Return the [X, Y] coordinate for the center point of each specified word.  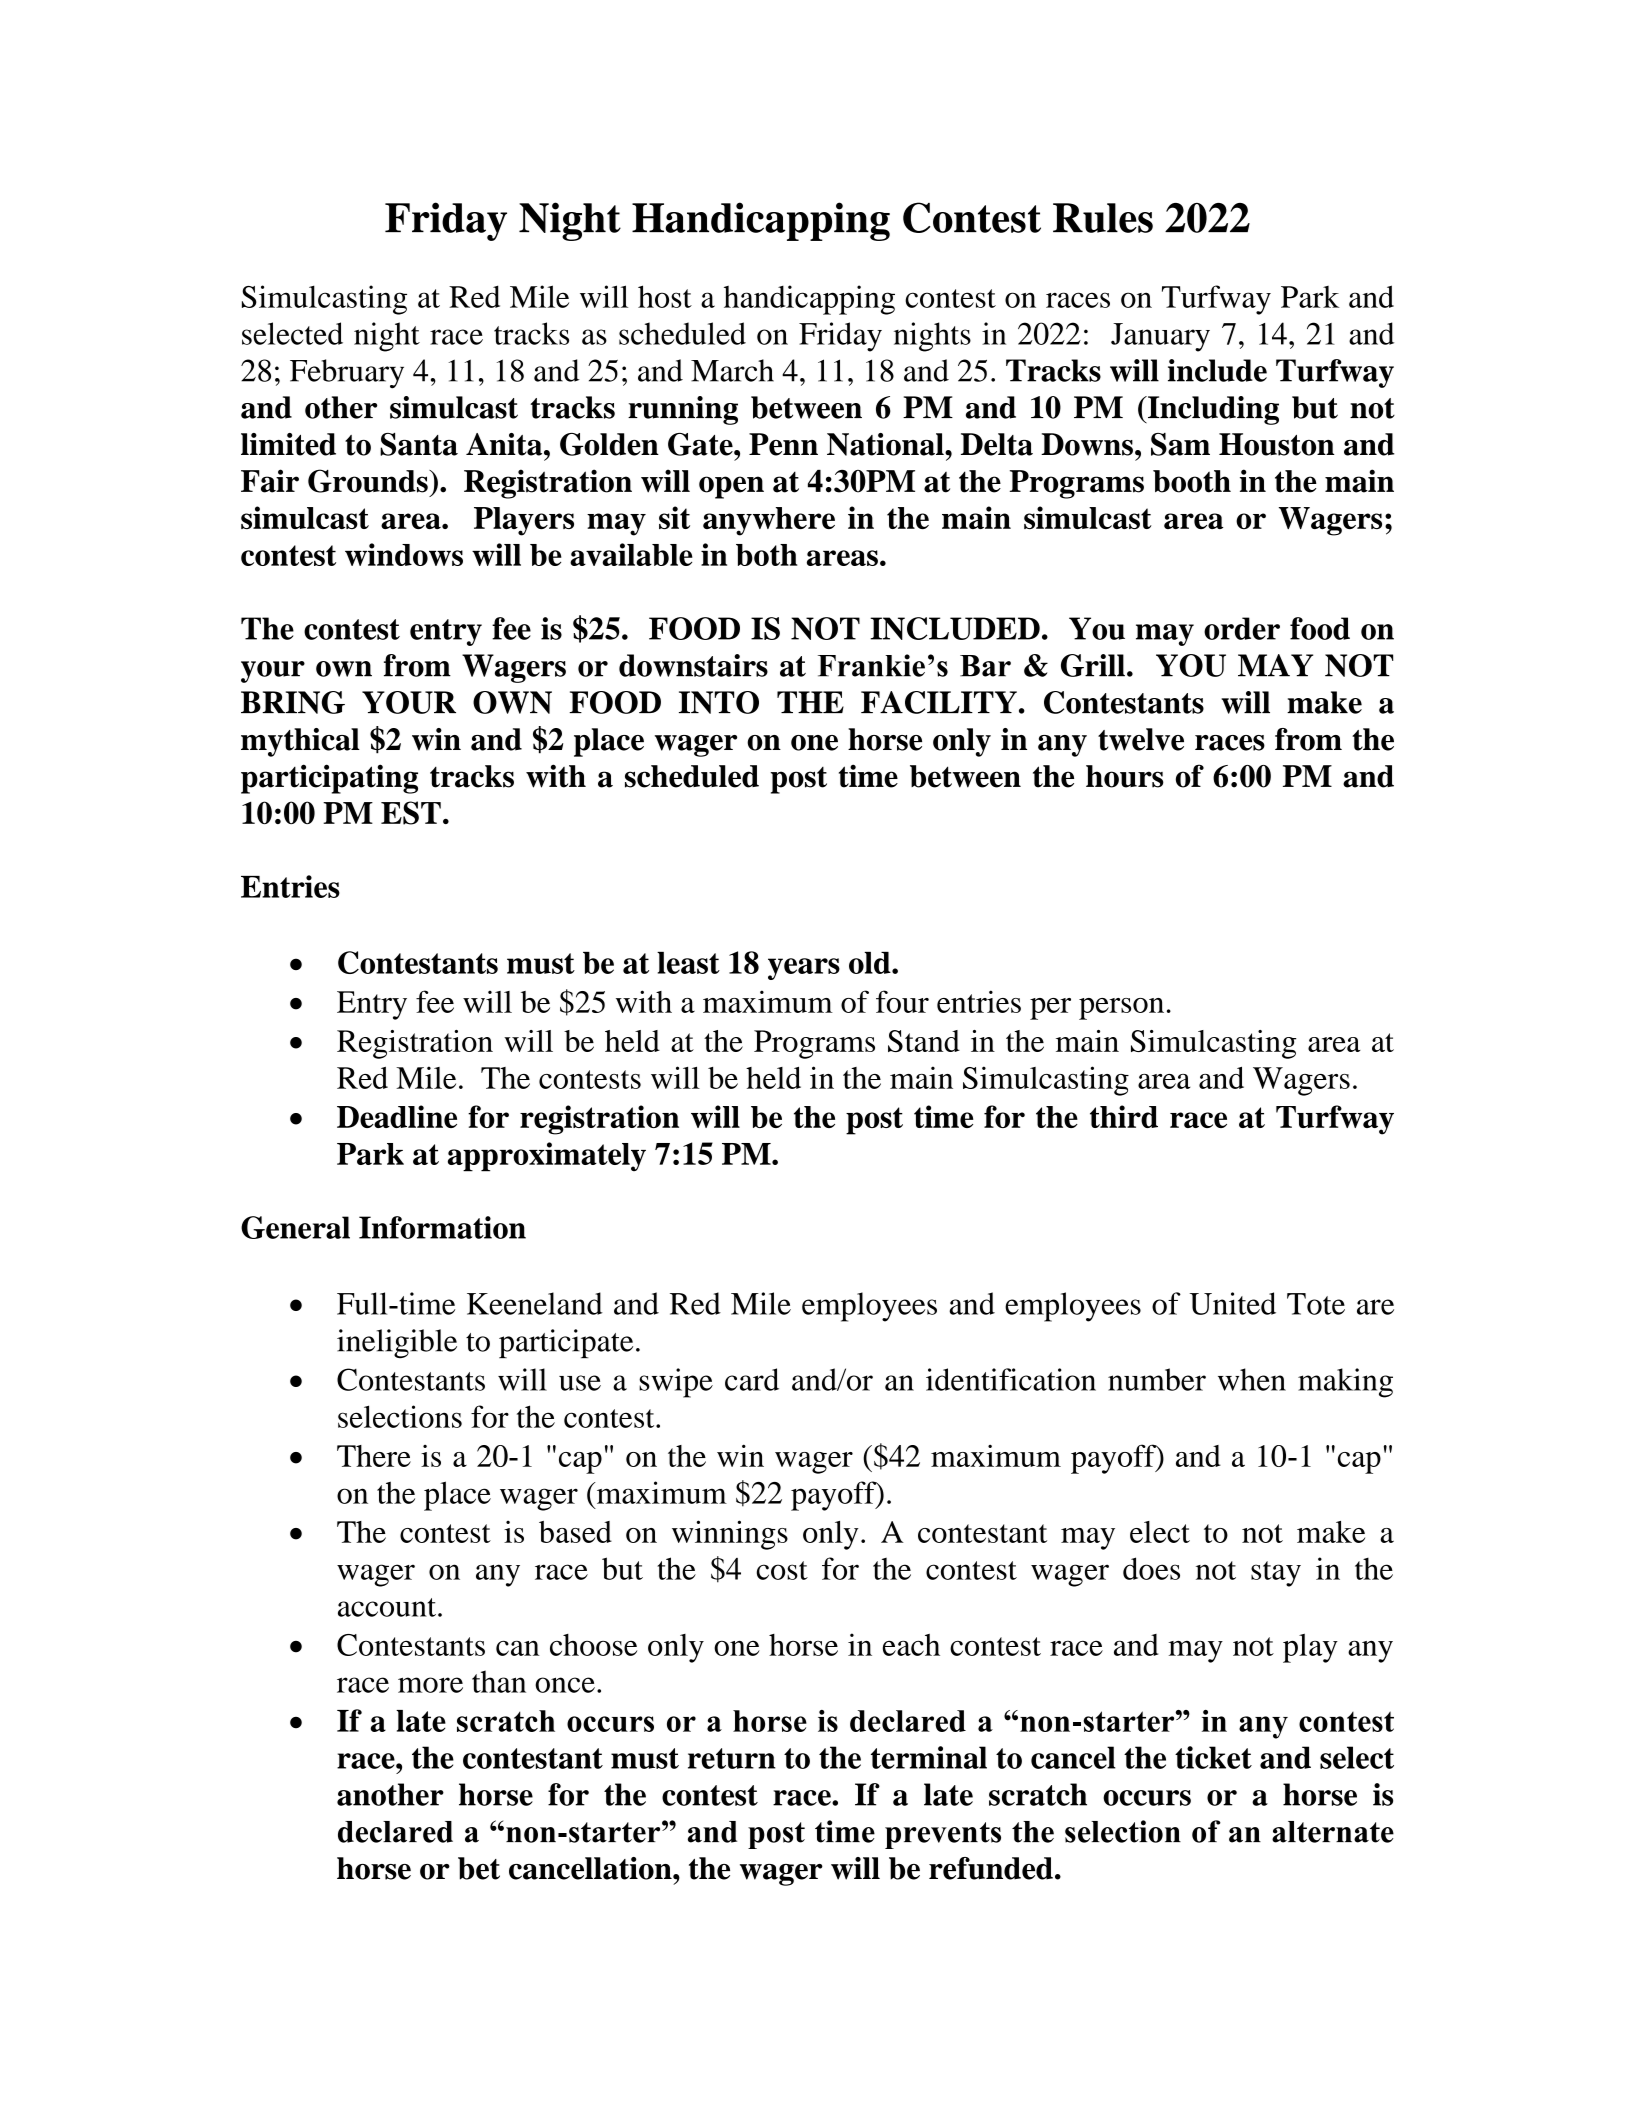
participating [329, 779]
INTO [719, 702]
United [1232, 1303]
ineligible [397, 1344]
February [347, 374]
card [752, 1379]
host [665, 296]
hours [1125, 776]
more [430, 1685]
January [1160, 337]
